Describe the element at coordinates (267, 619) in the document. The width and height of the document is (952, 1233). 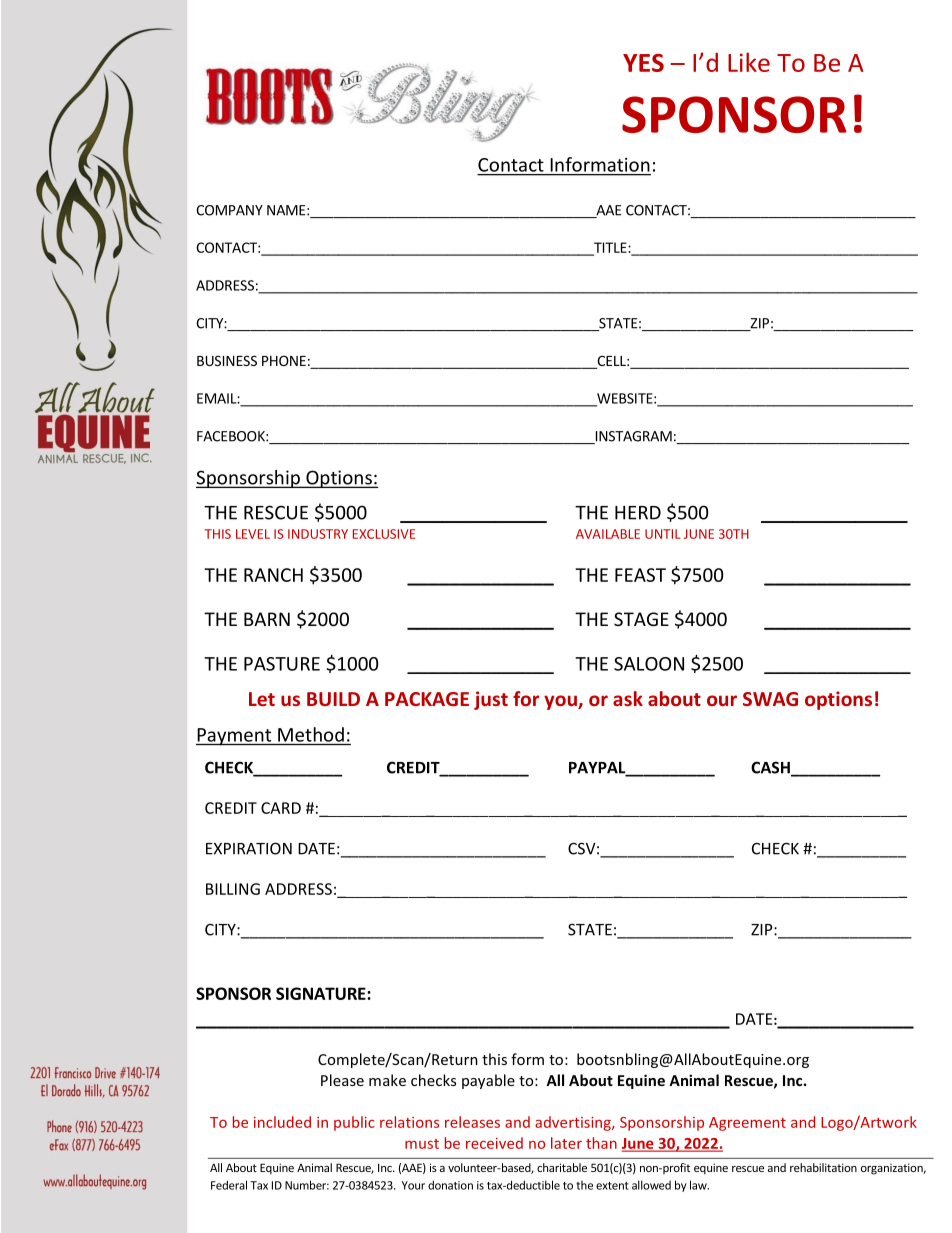
I see `BARN` at that location.
